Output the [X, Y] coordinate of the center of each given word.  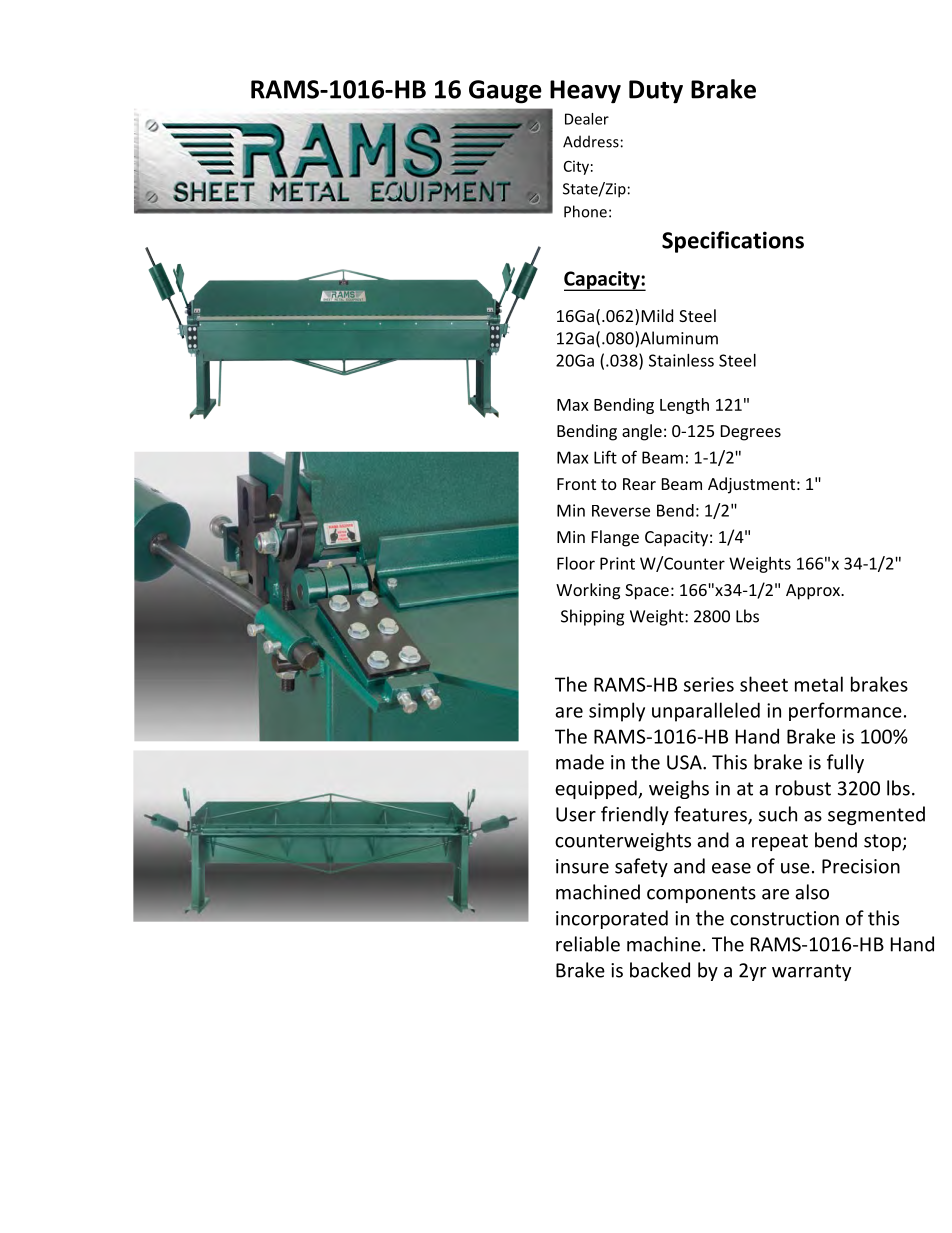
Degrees [751, 433]
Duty [656, 92]
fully [845, 763]
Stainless [681, 360]
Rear [639, 484]
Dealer [587, 119]
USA [685, 762]
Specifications [733, 242]
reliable [588, 944]
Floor [576, 563]
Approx [814, 592]
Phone [585, 211]
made [580, 762]
